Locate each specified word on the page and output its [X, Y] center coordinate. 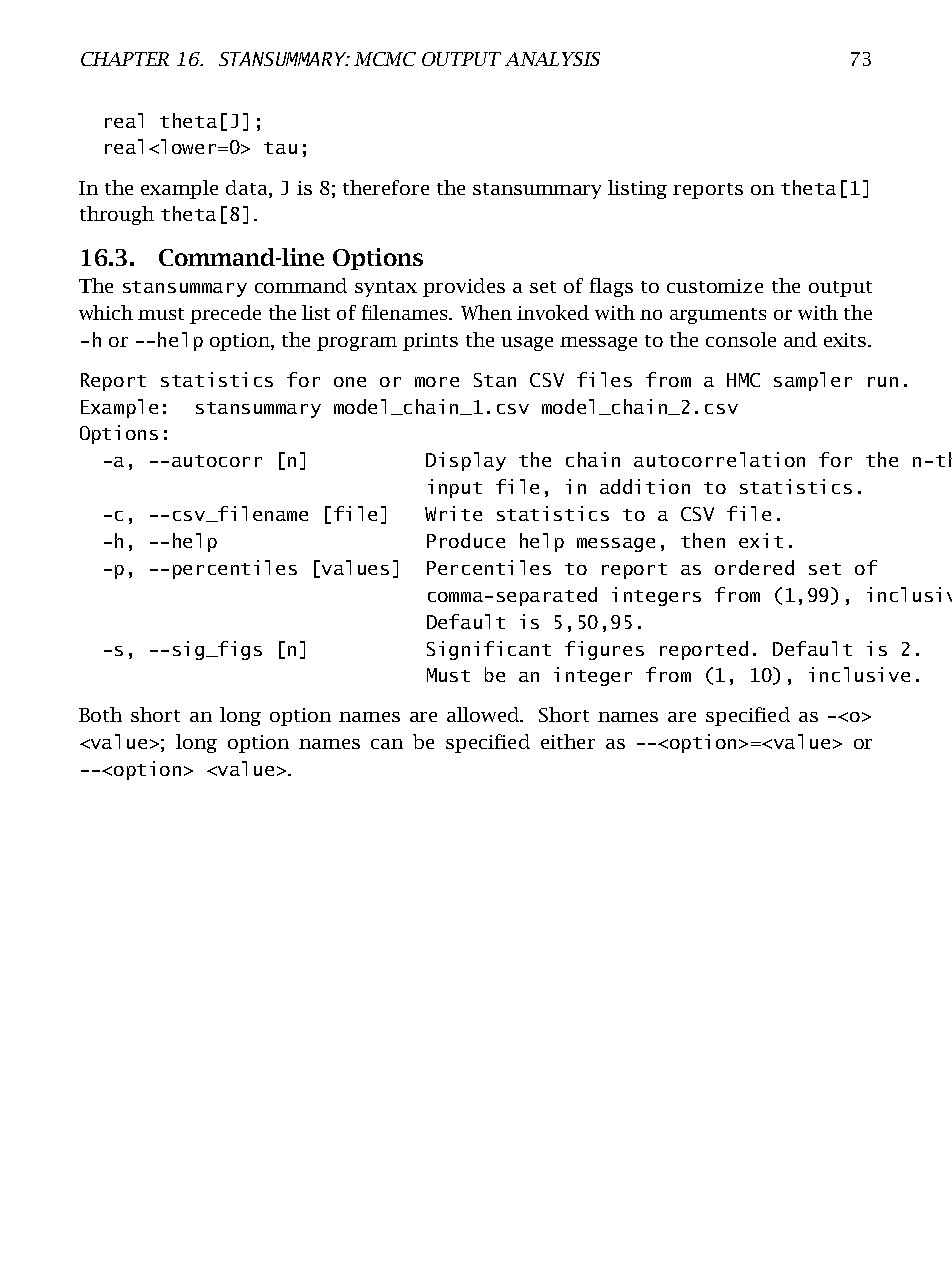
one [350, 382]
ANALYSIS [552, 59]
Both [100, 714]
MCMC [385, 59]
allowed [485, 714]
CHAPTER [125, 59]
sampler [813, 381]
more [437, 382]
